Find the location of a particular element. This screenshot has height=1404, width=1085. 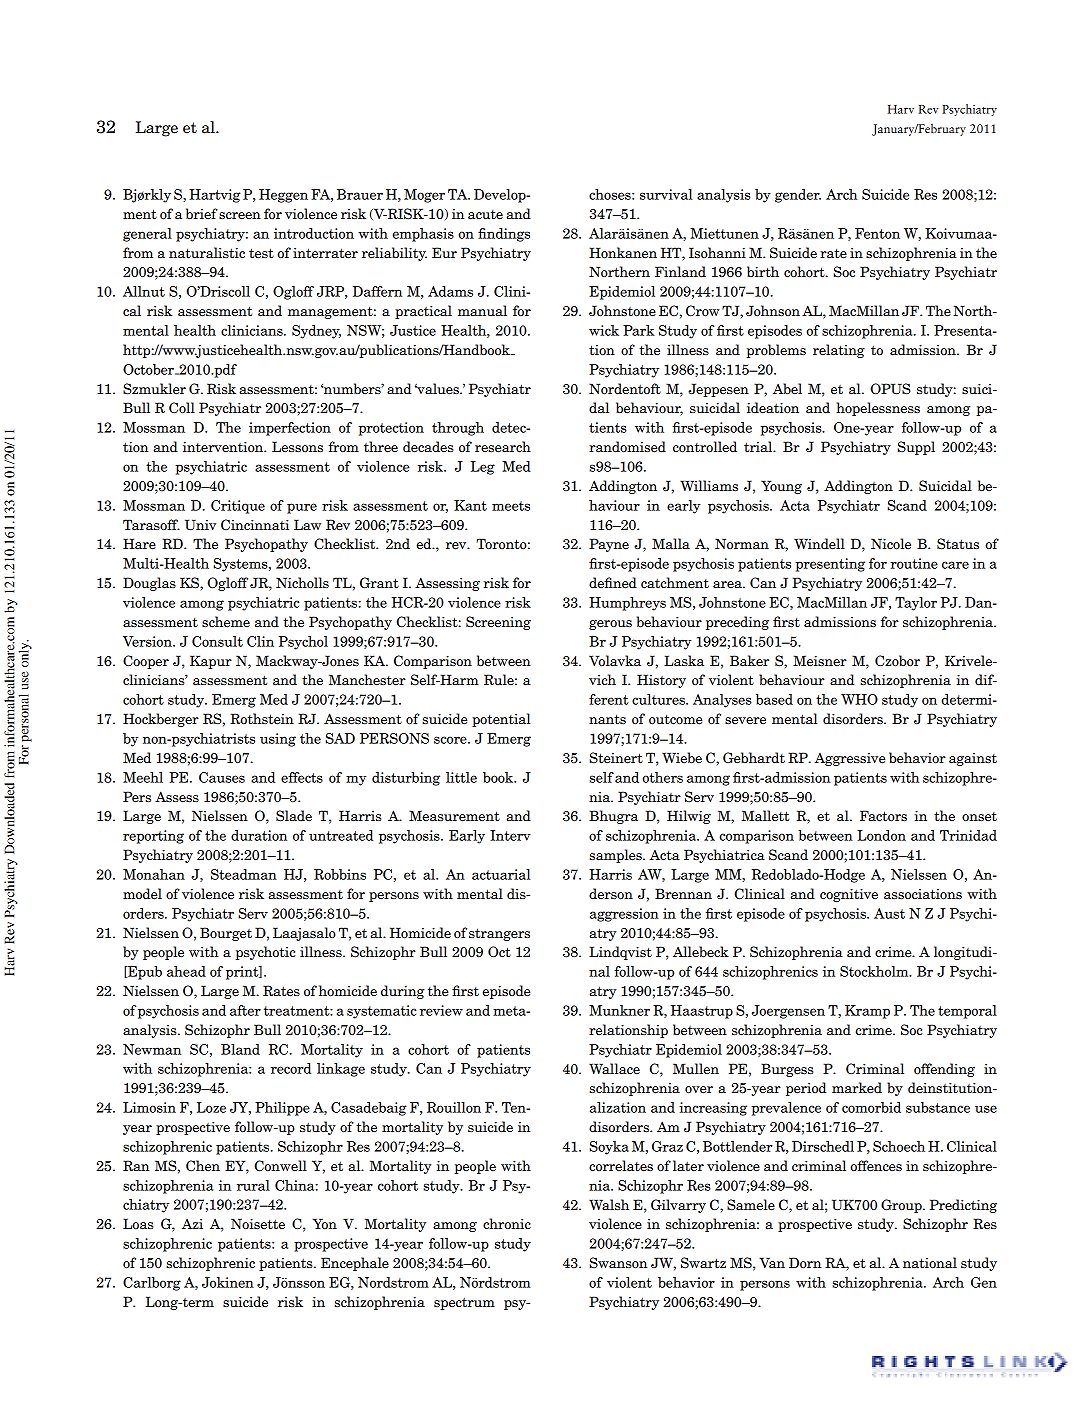

Azi is located at coordinates (192, 1224).
